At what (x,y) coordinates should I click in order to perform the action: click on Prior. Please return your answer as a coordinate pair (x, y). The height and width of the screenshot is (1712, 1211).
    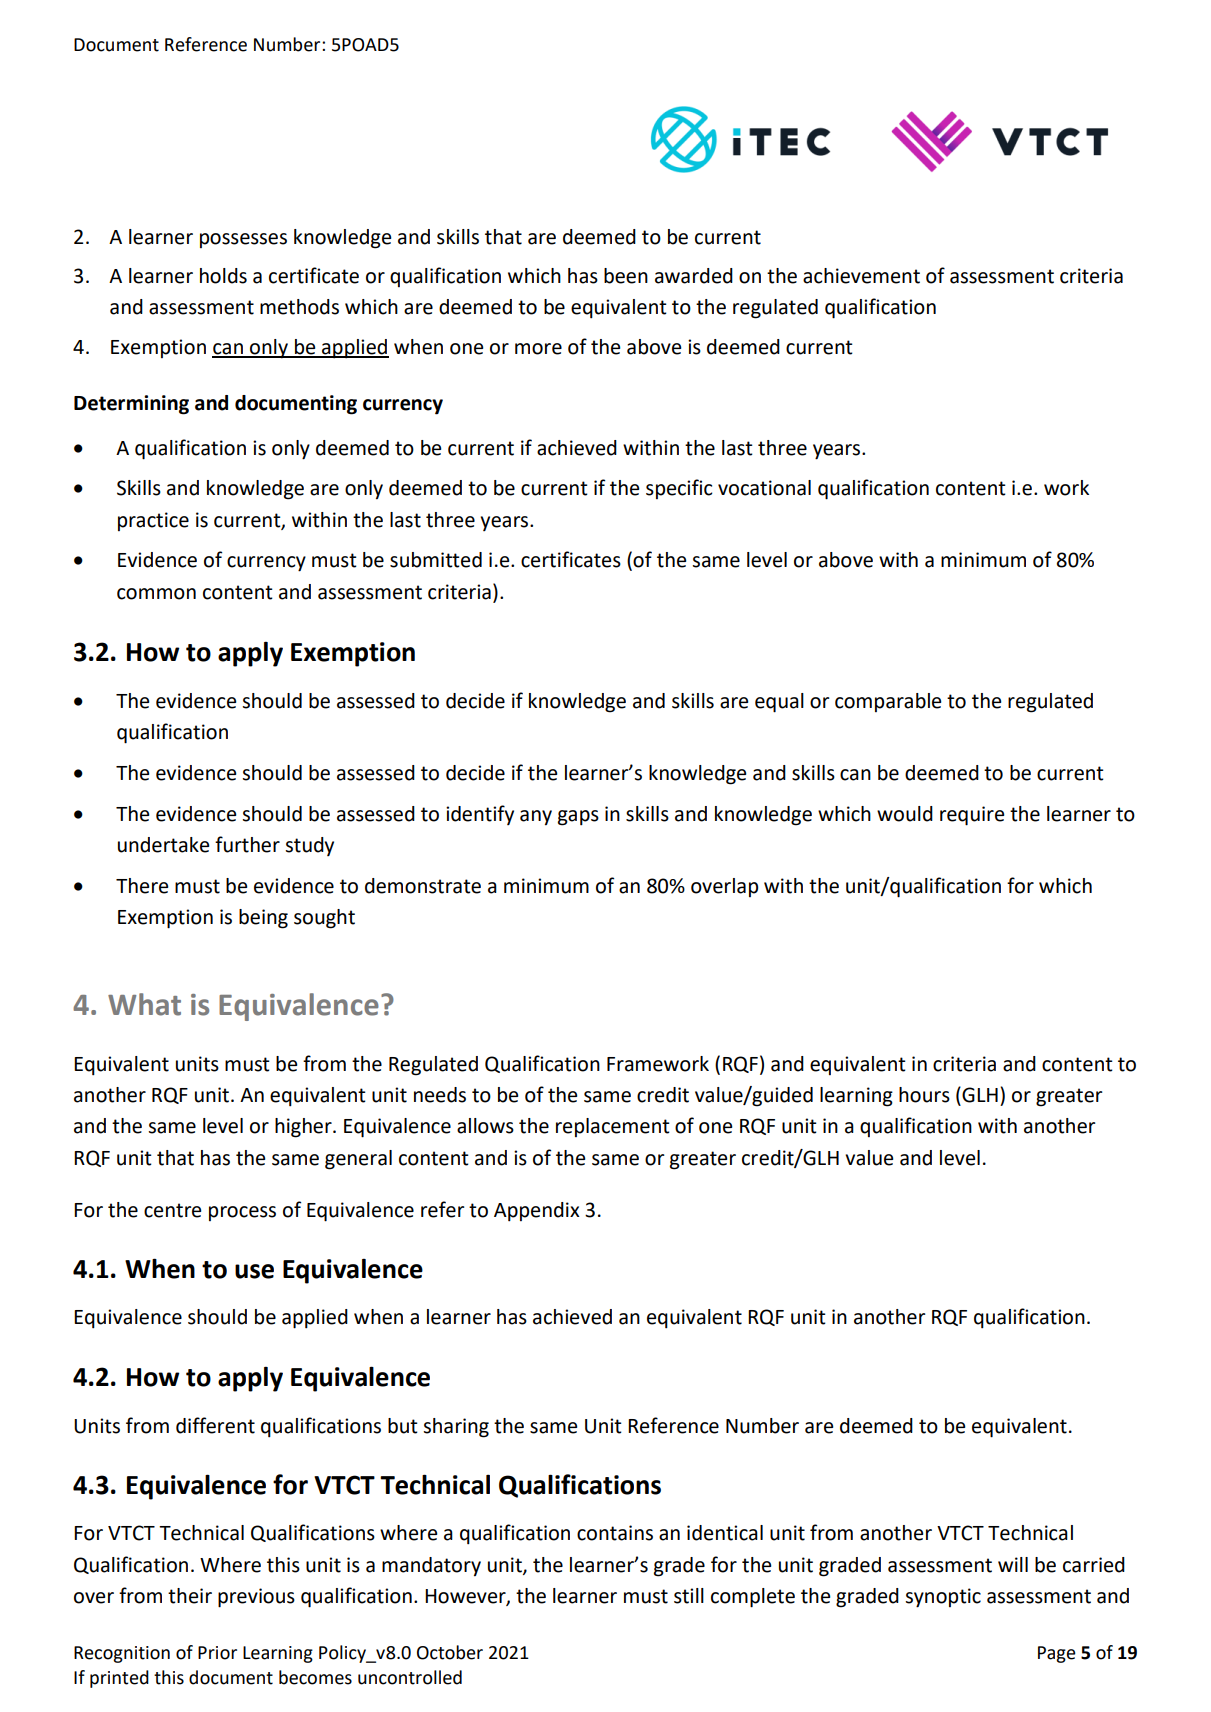
    Looking at the image, I should click on (217, 1653).
